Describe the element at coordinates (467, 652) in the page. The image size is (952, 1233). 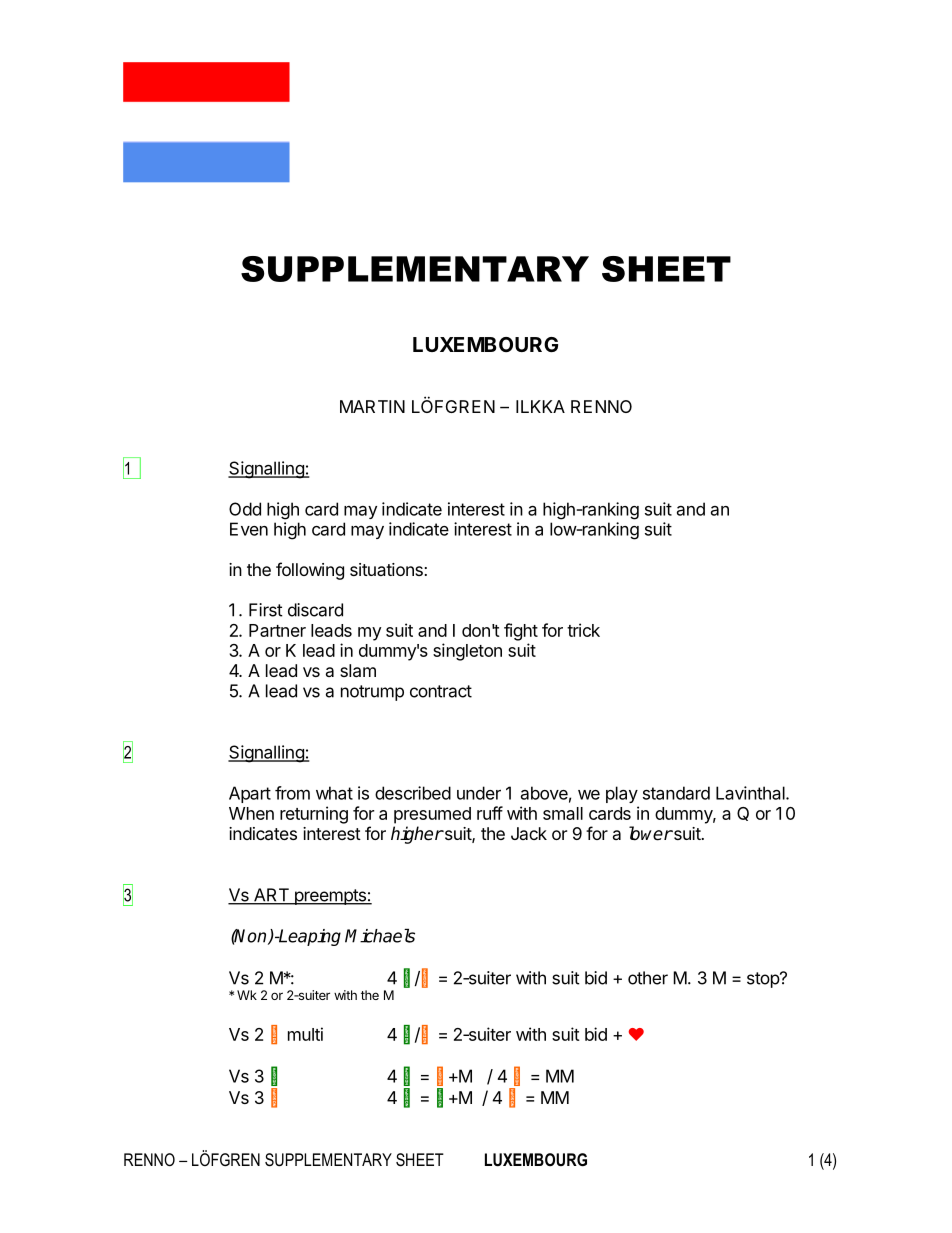
I see `singleton` at that location.
